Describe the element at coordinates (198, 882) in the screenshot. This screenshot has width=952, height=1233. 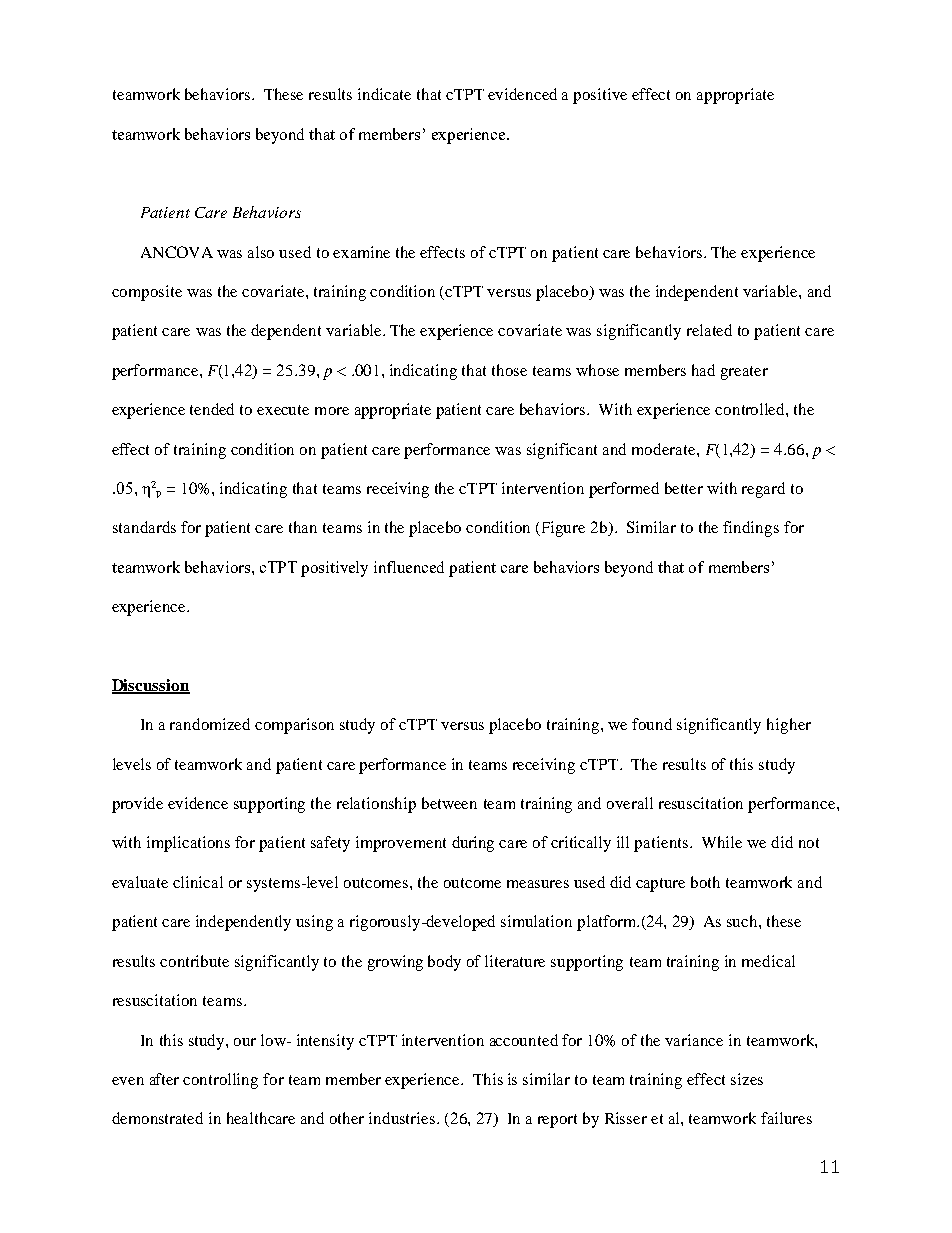
I see `clinical` at that location.
